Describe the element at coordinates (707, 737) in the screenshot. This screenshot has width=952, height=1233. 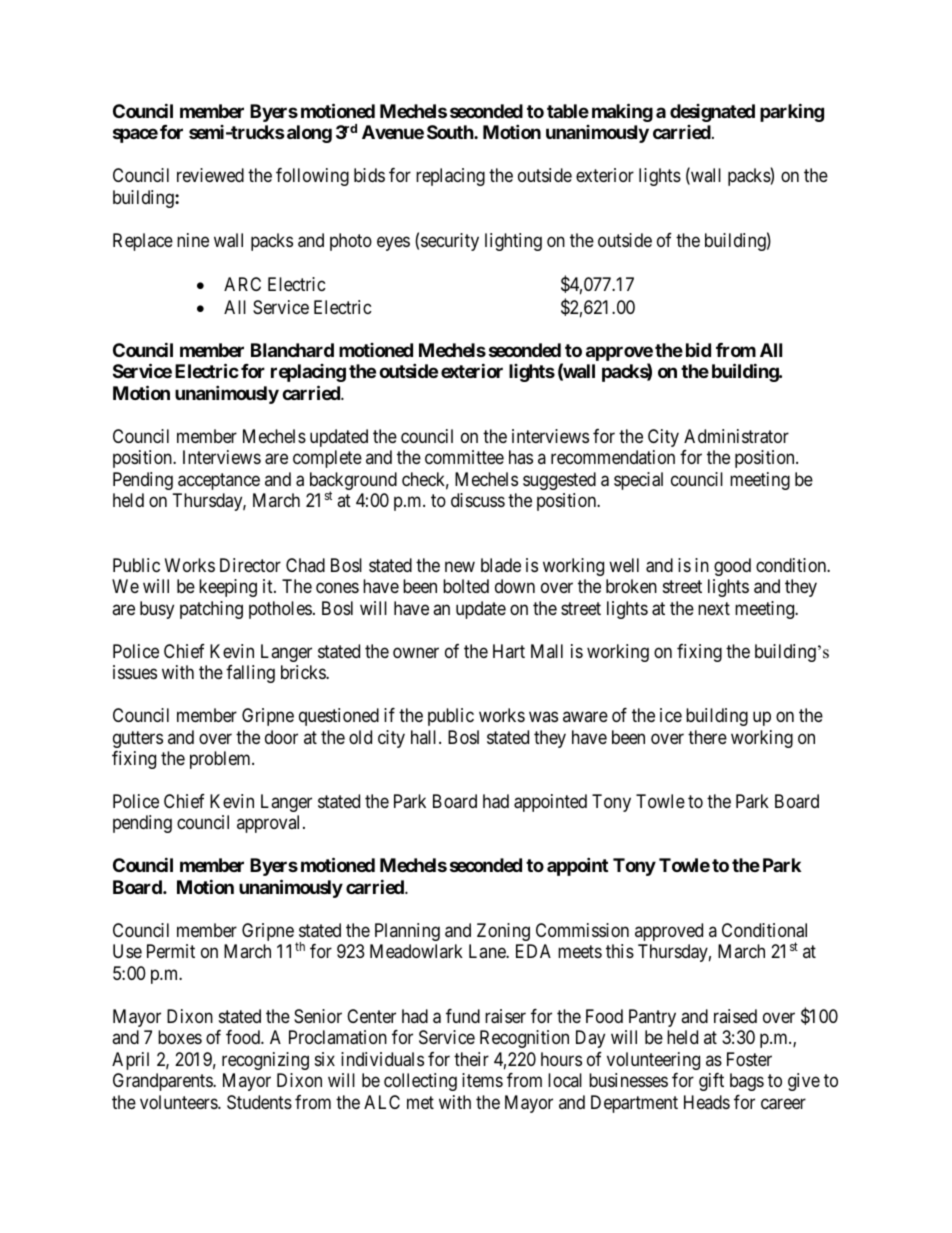
I see `there` at that location.
